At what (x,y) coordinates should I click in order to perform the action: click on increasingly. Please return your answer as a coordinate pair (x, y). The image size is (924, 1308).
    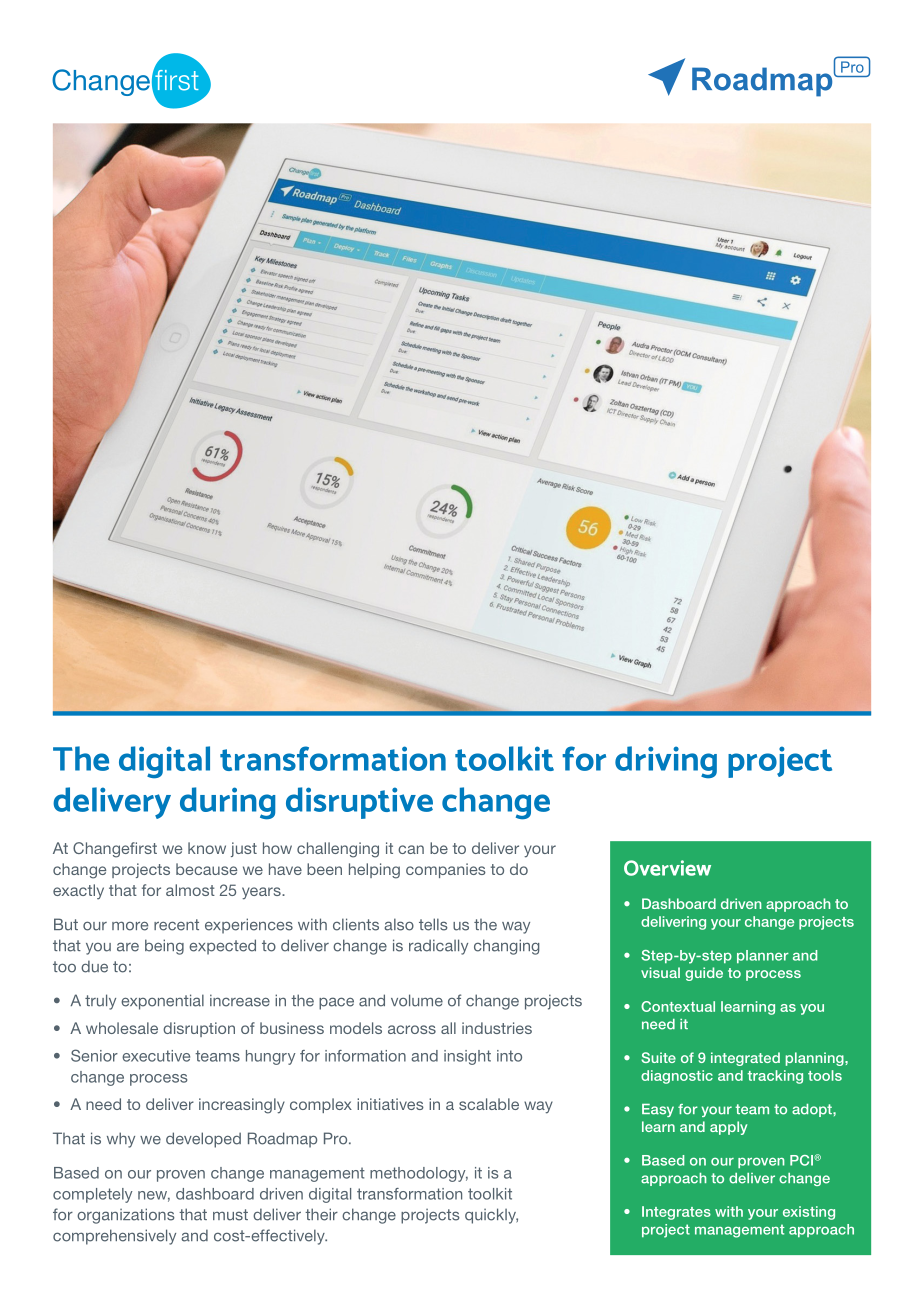
    Looking at the image, I should click on (242, 1106).
